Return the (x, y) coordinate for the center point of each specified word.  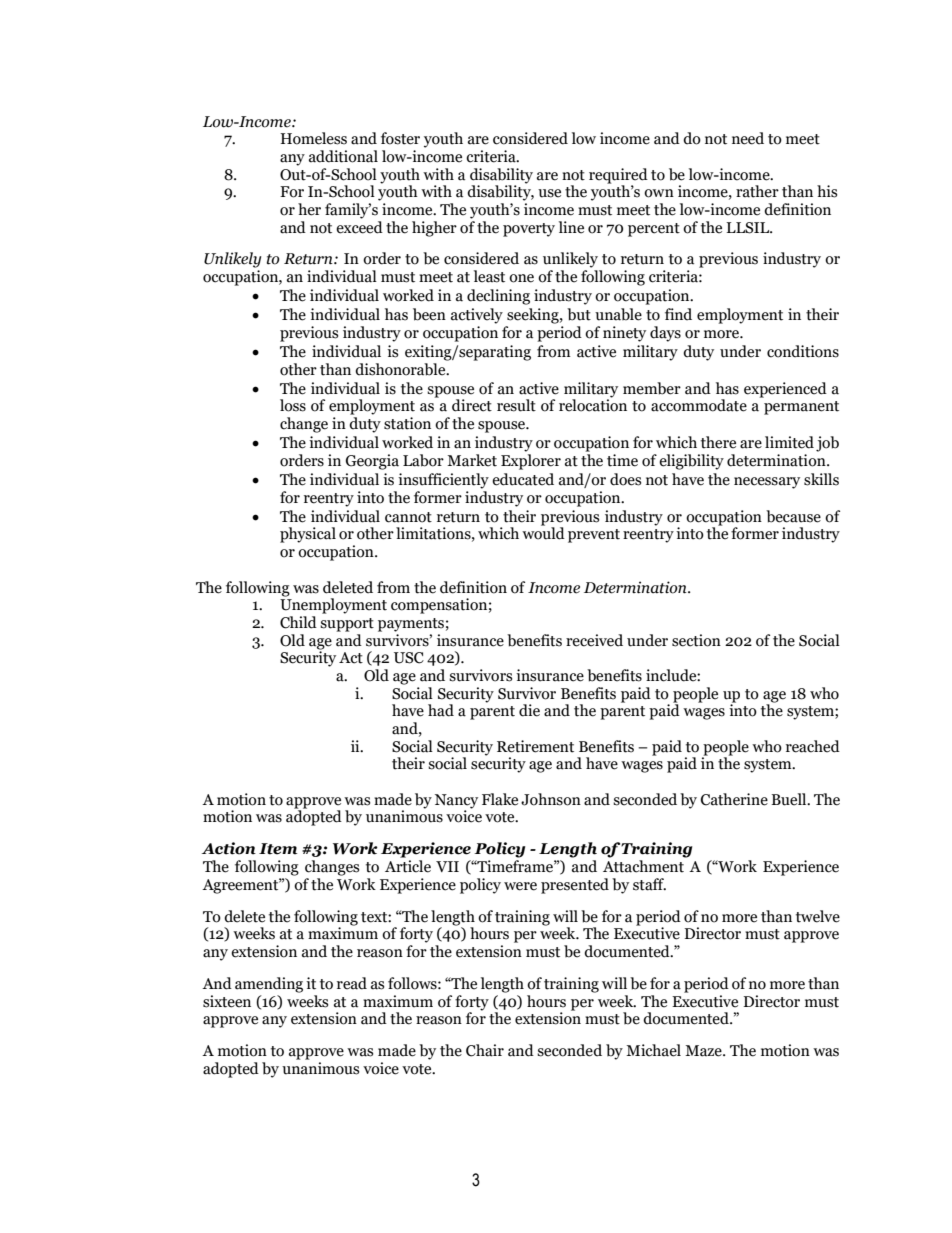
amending (269, 985)
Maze (704, 1051)
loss (293, 405)
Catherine (734, 799)
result (516, 405)
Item (278, 849)
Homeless (313, 138)
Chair (485, 1050)
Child (298, 622)
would (543, 532)
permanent (801, 408)
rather (757, 191)
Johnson (551, 799)
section (696, 640)
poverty (529, 230)
